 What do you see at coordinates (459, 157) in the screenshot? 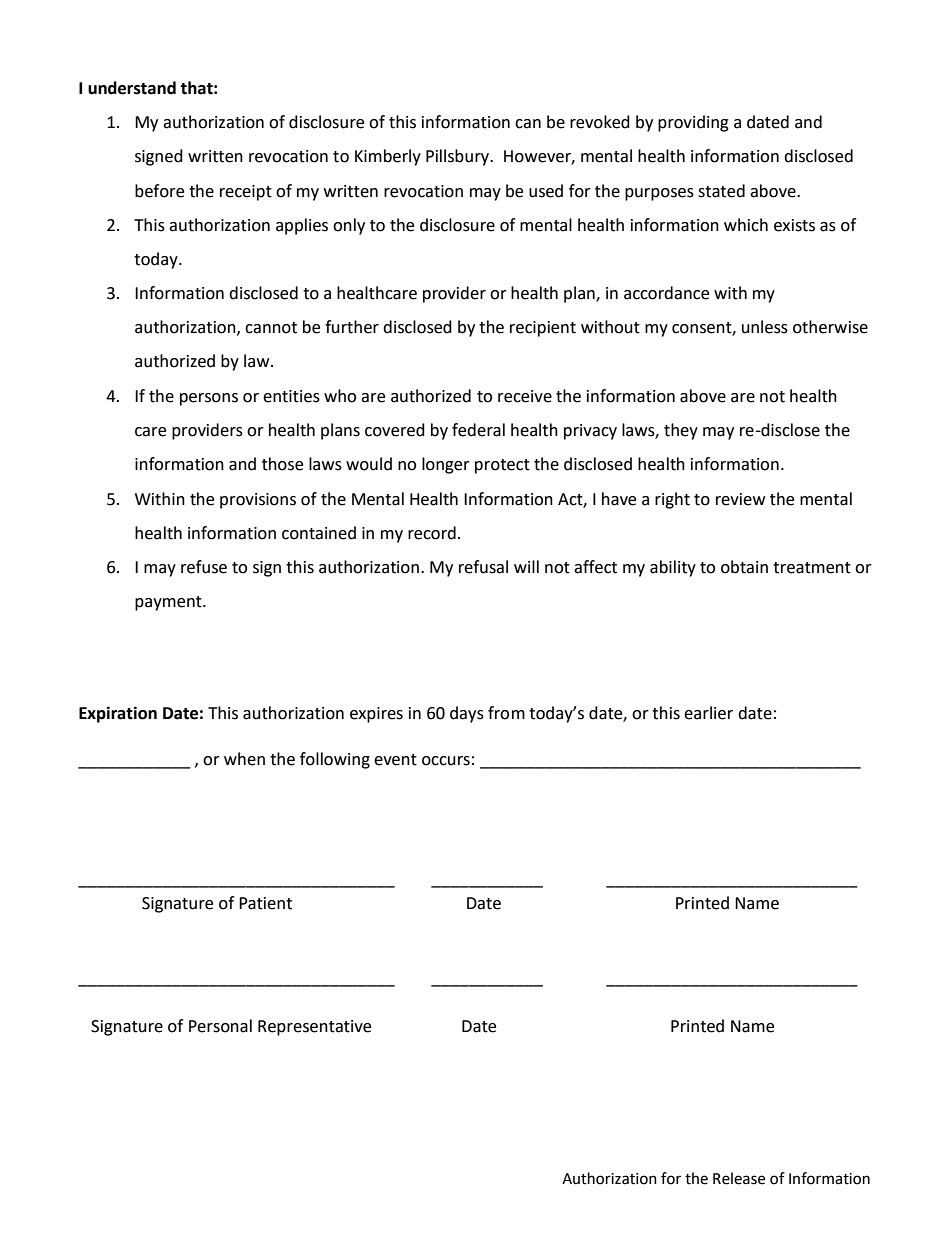
I see `Pillsbury` at bounding box center [459, 157].
